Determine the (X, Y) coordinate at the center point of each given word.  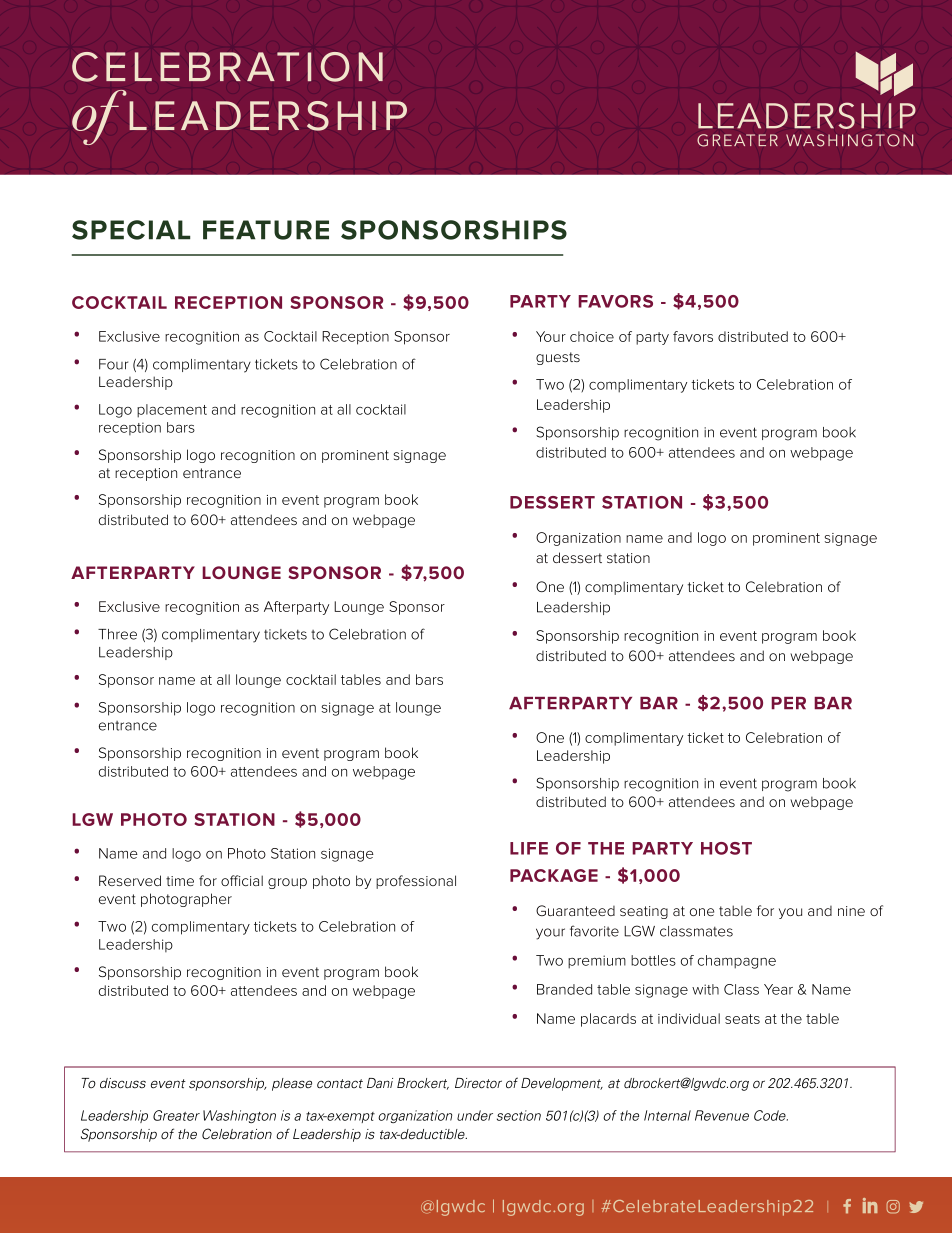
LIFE (529, 848)
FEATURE (266, 230)
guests (558, 358)
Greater (176, 1115)
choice (592, 336)
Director (478, 1083)
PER (788, 703)
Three (117, 634)
